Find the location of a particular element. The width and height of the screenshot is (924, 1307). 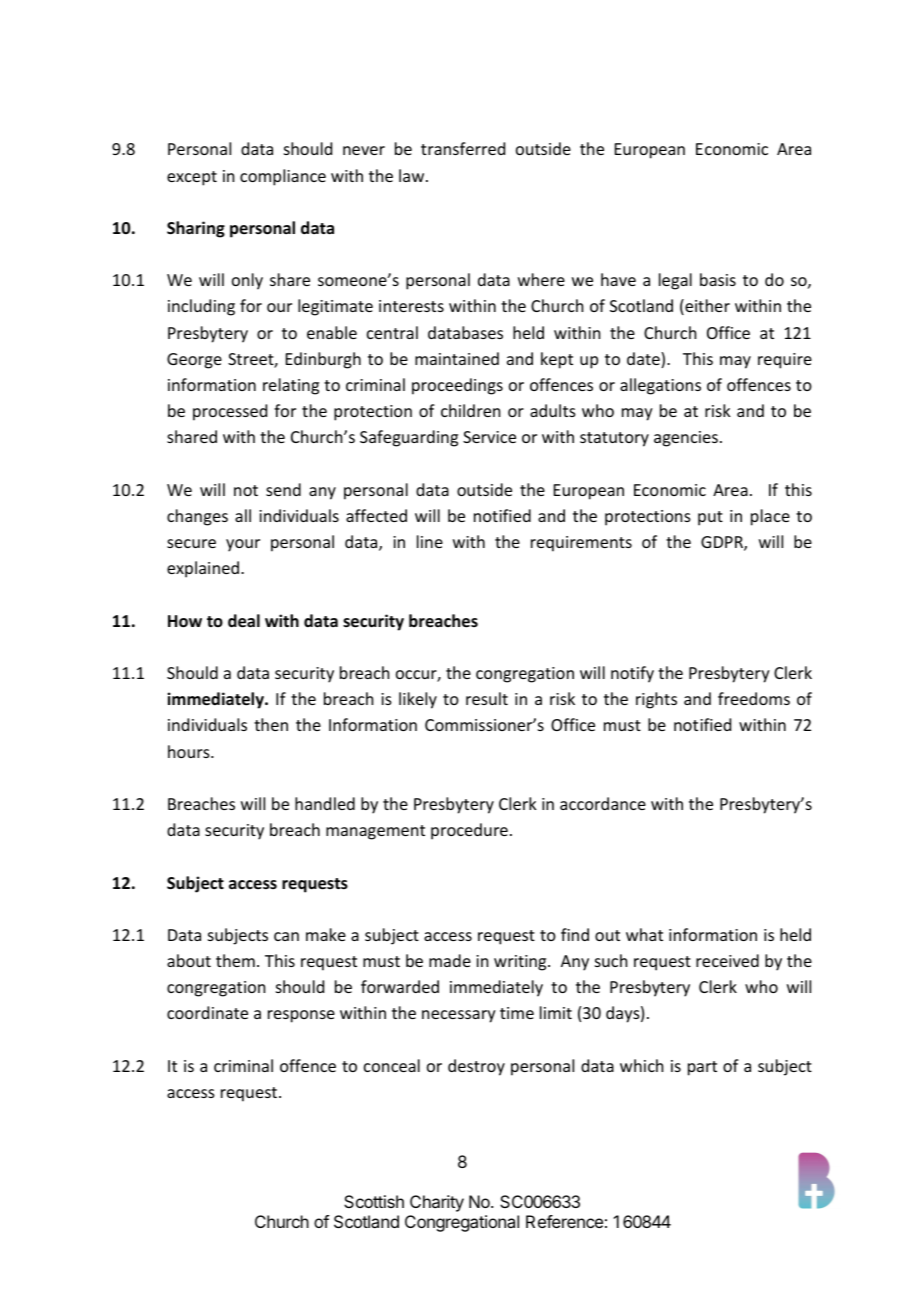

send is located at coordinates (283, 489).
